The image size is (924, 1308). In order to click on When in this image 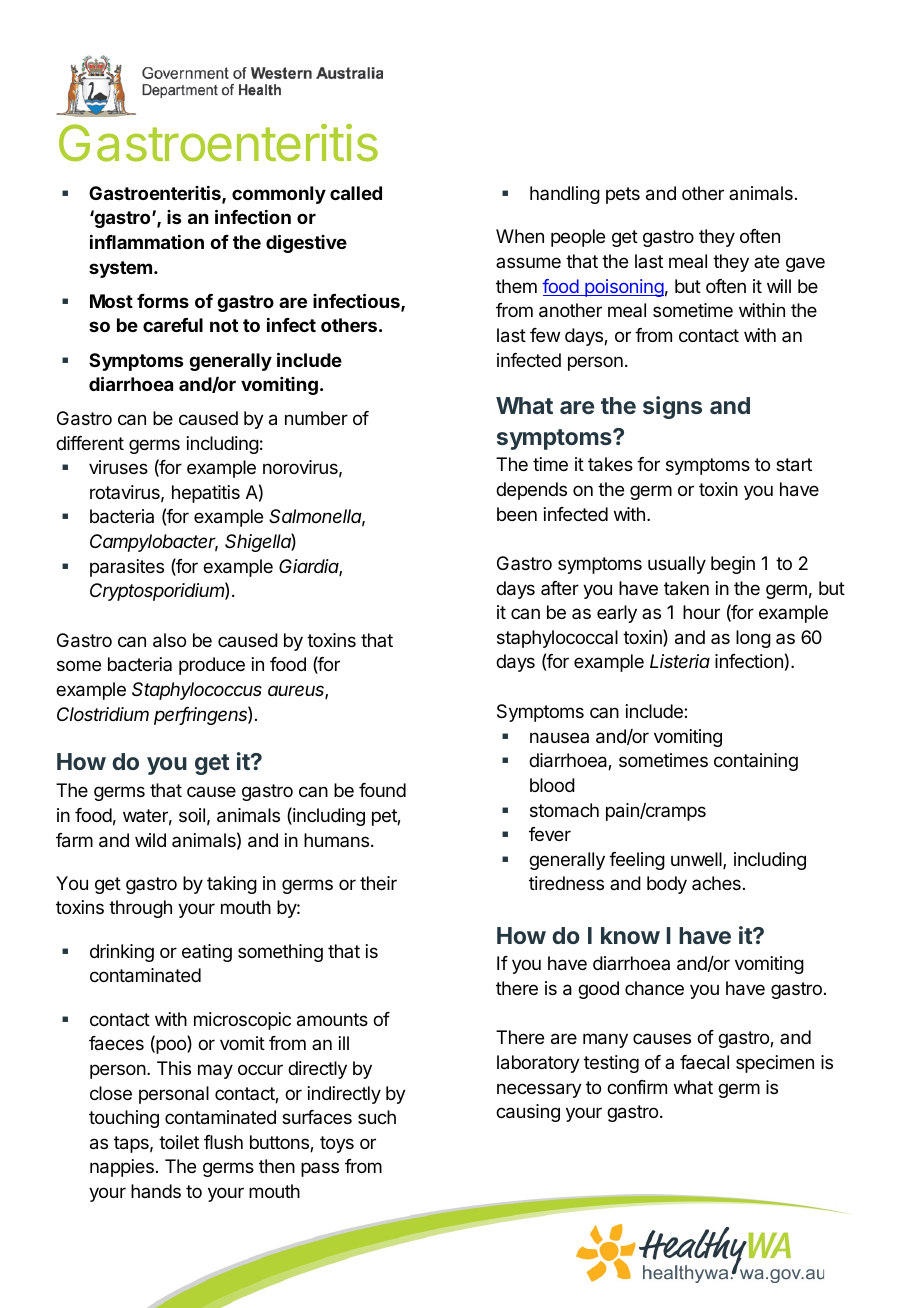, I will do `click(520, 236)`.
